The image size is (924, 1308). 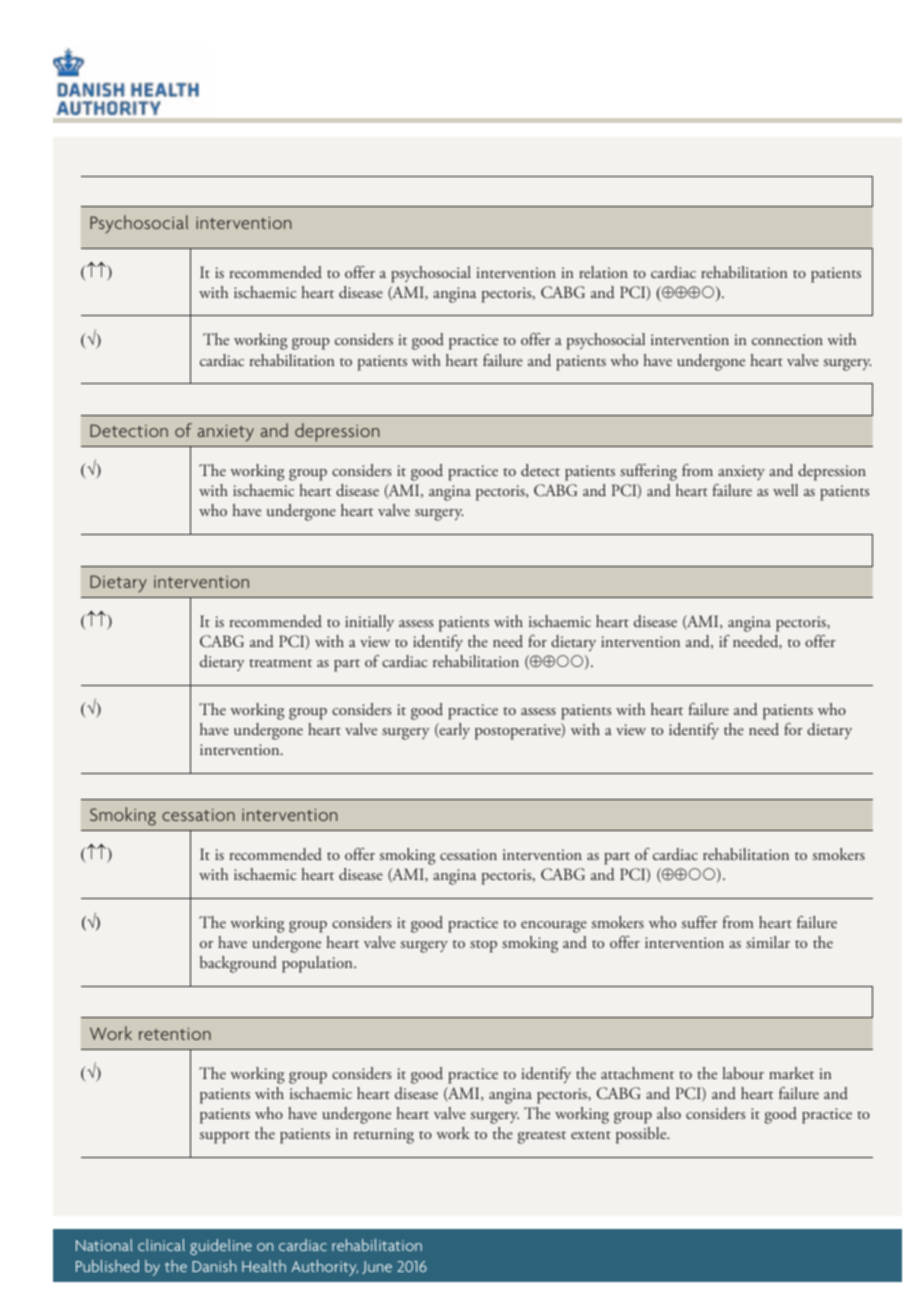 I want to click on June, so click(x=377, y=1267).
